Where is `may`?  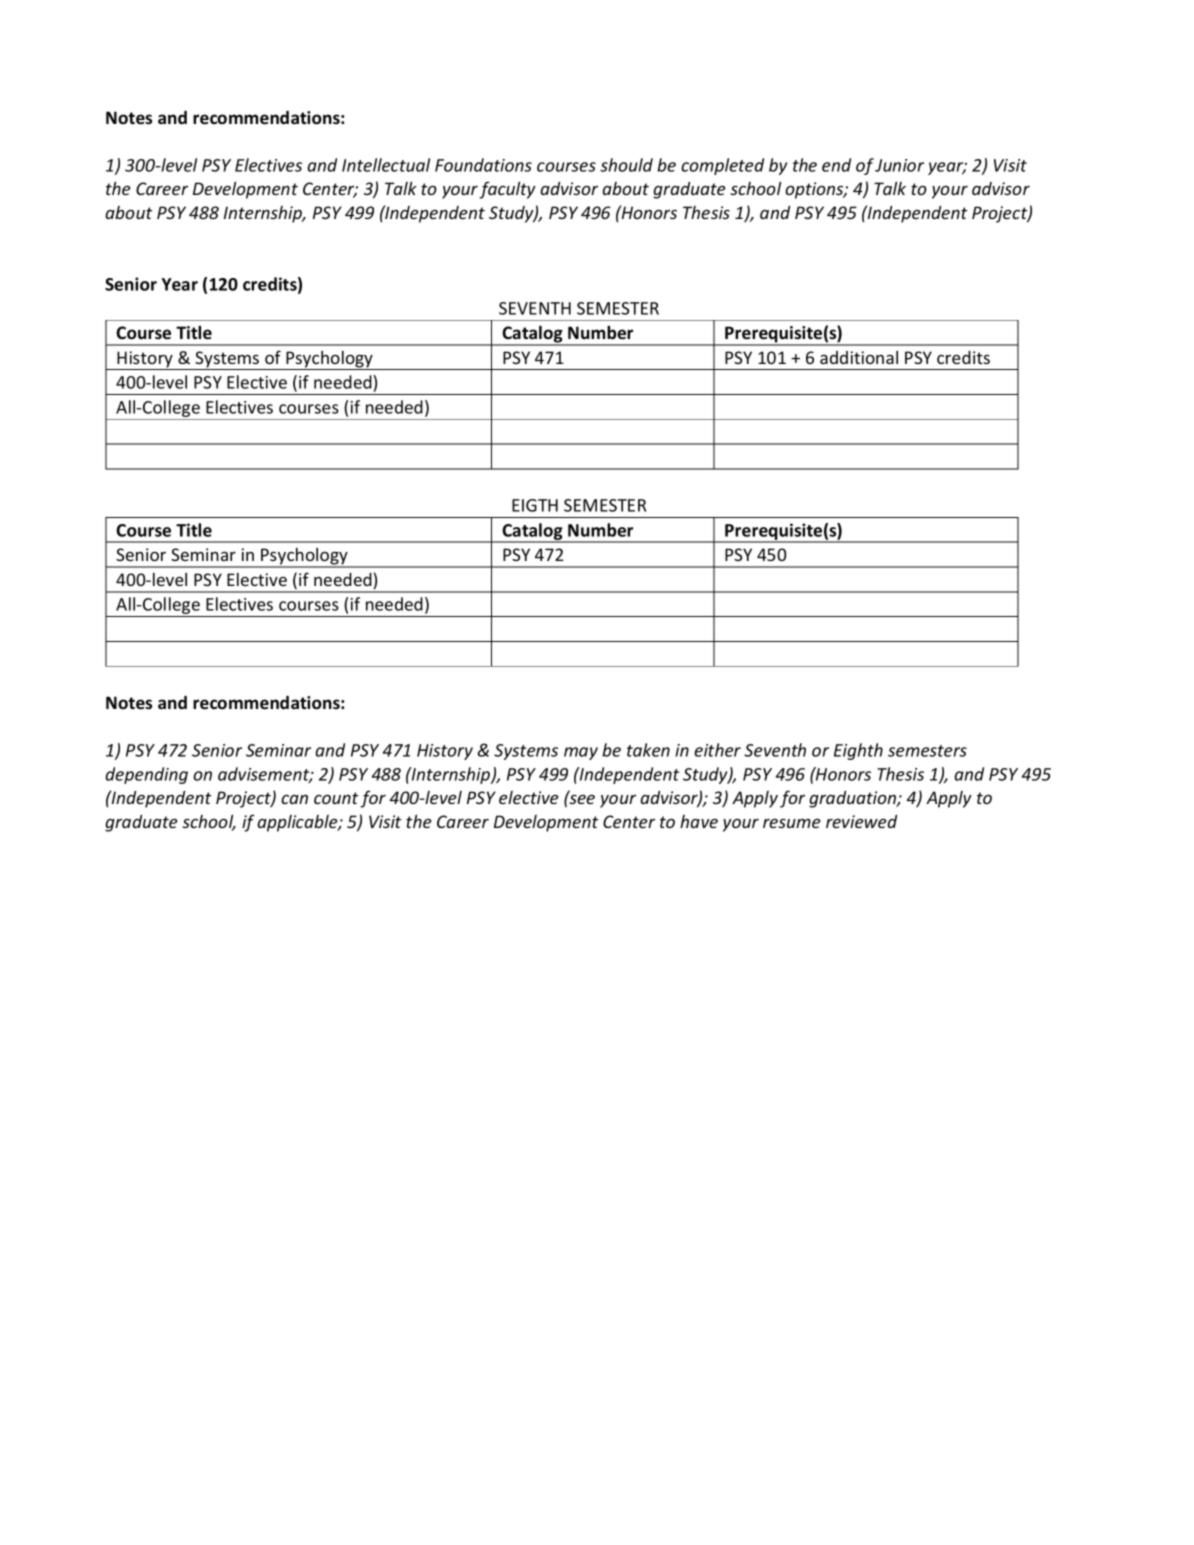
may is located at coordinates (581, 753).
